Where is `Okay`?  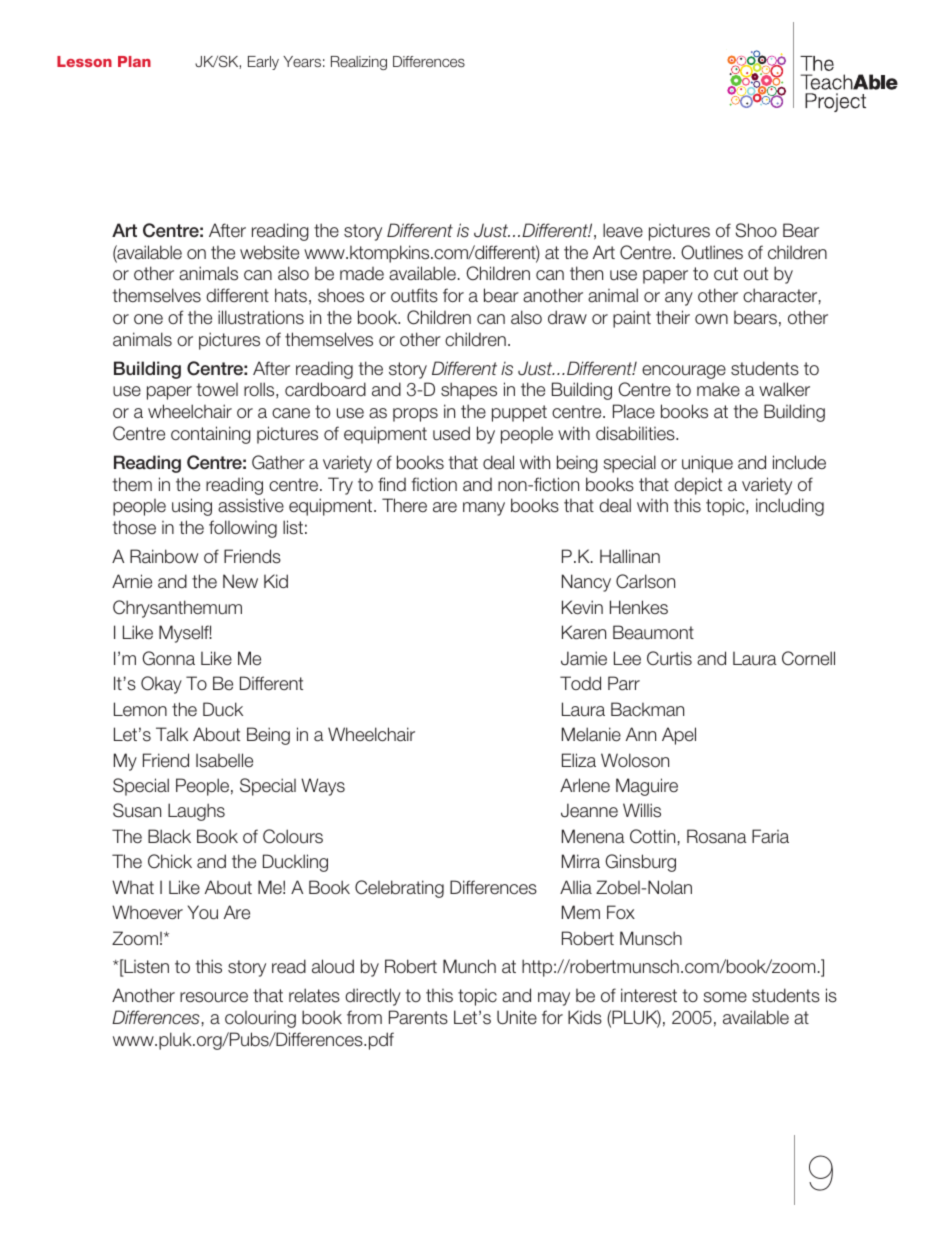 Okay is located at coordinates (161, 685).
